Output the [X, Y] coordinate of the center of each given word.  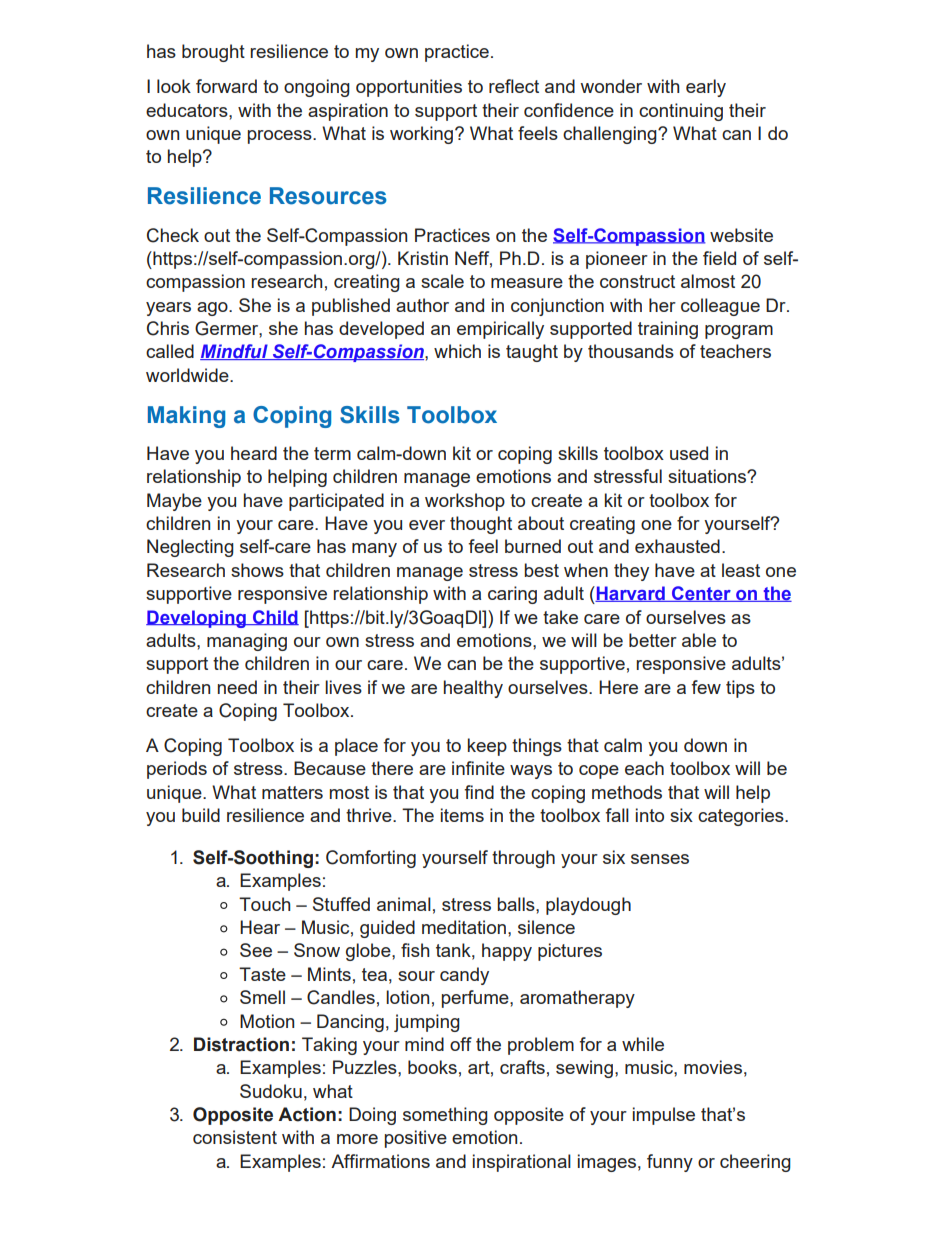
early [706, 88]
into [650, 815]
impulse [664, 1116]
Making [186, 417]
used [689, 453]
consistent [235, 1137]
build [201, 815]
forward [226, 86]
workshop [465, 502]
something [445, 1116]
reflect [514, 86]
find [479, 792]
